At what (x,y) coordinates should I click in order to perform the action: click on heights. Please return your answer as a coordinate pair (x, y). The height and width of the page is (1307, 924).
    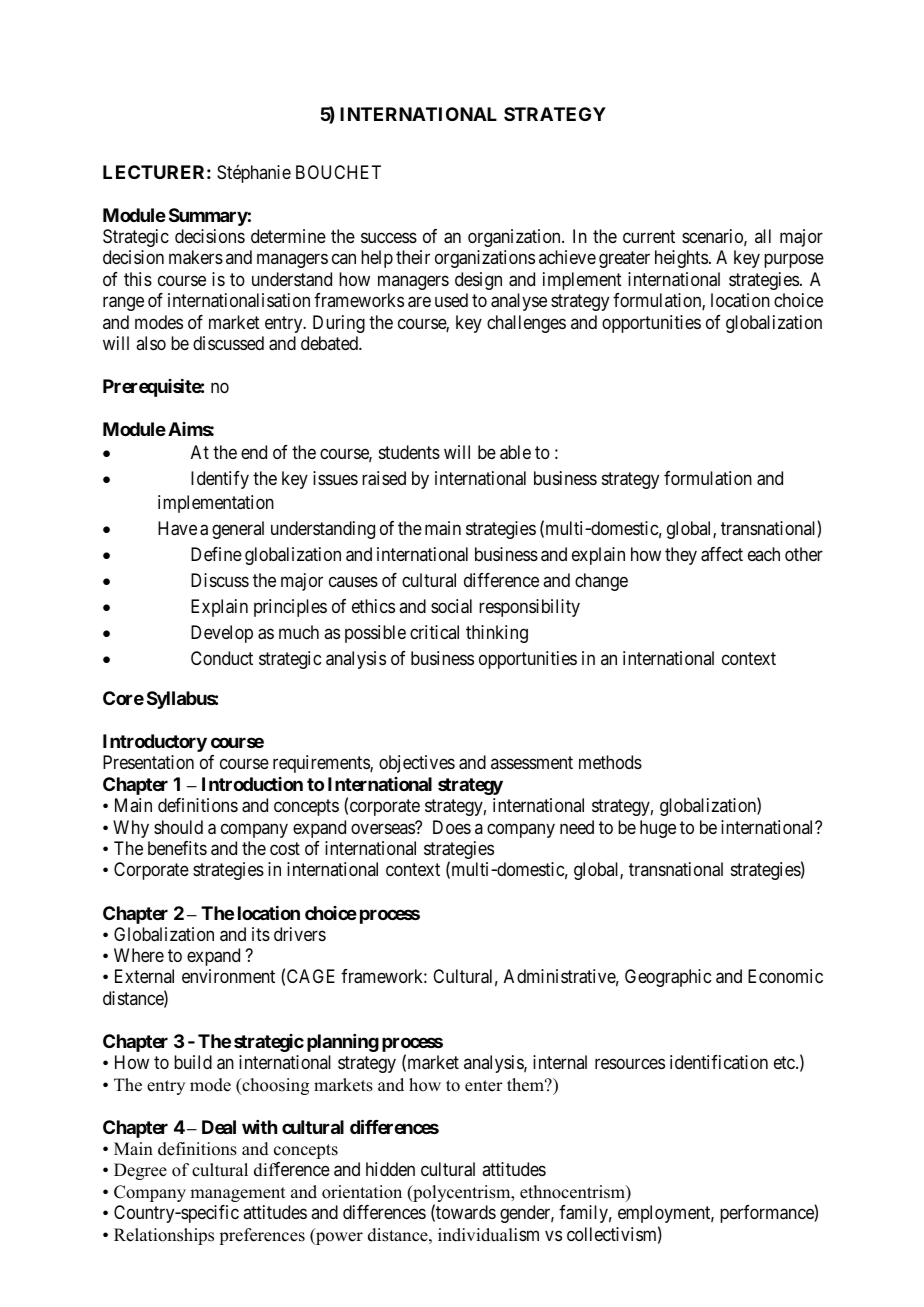
    Looking at the image, I should click on (681, 259).
